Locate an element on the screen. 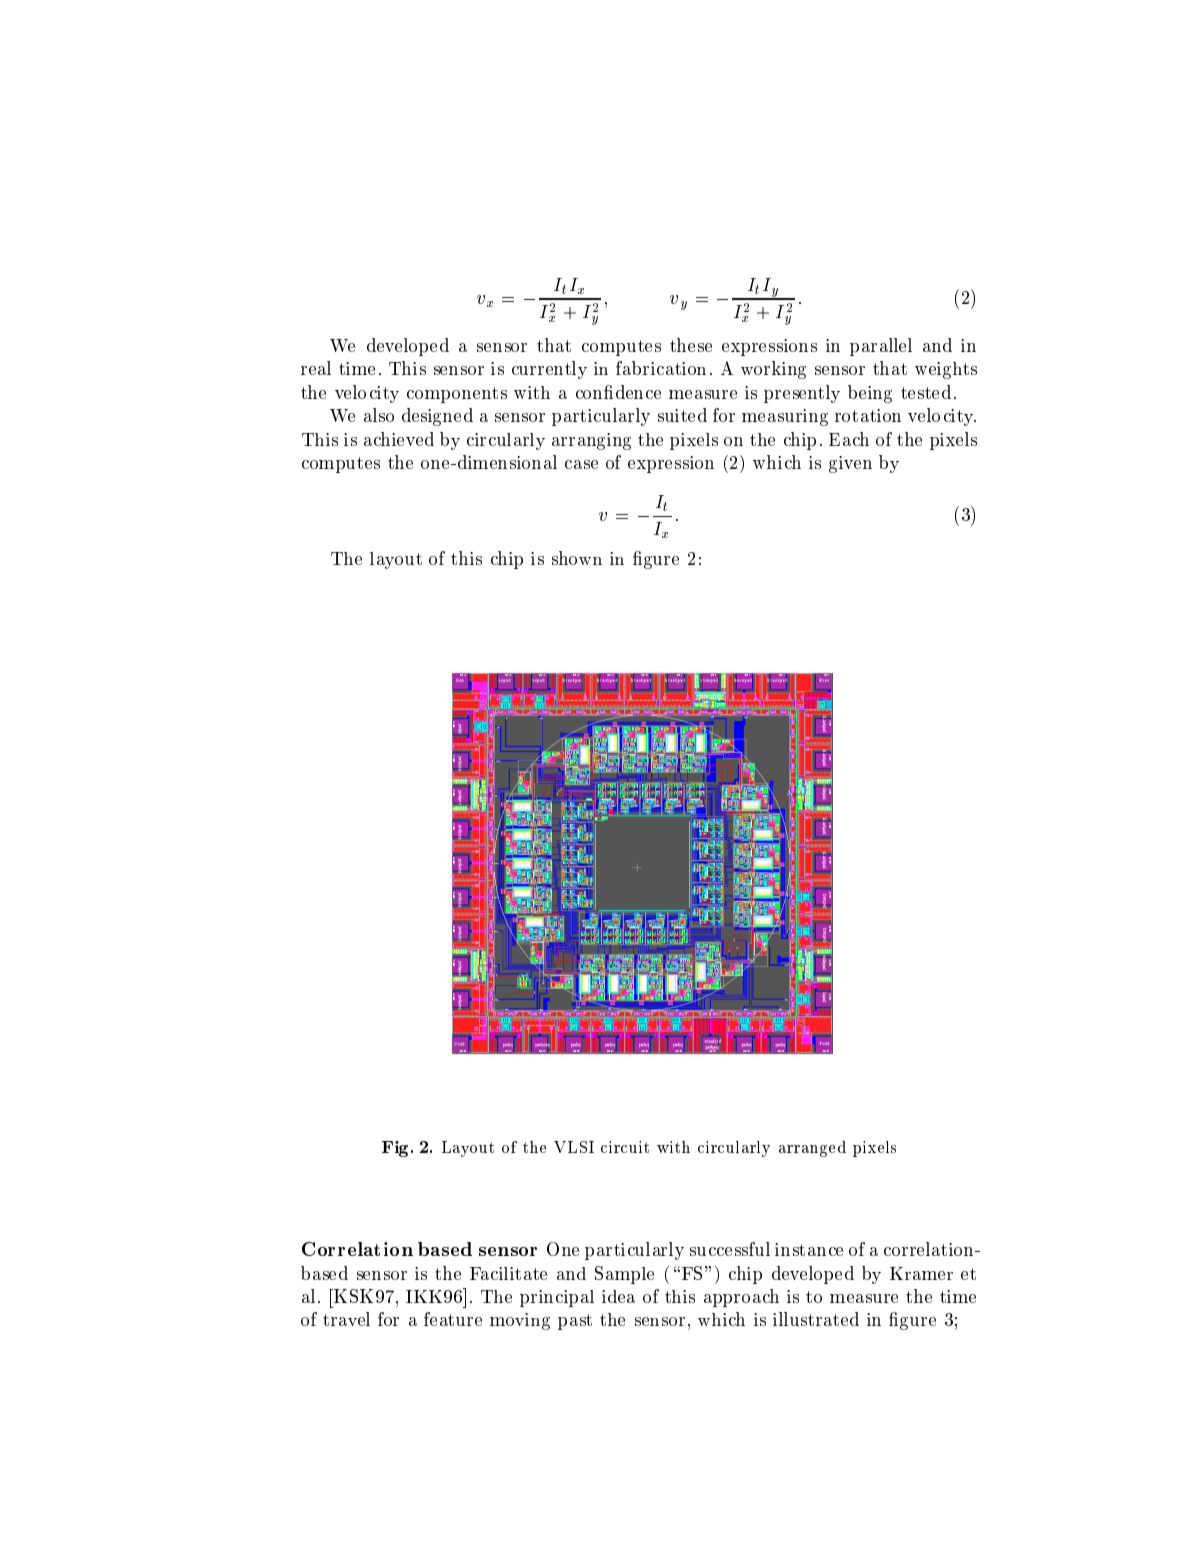 Image resolution: width=1198 pixels, height=1550 pixels. given is located at coordinates (850, 464).
